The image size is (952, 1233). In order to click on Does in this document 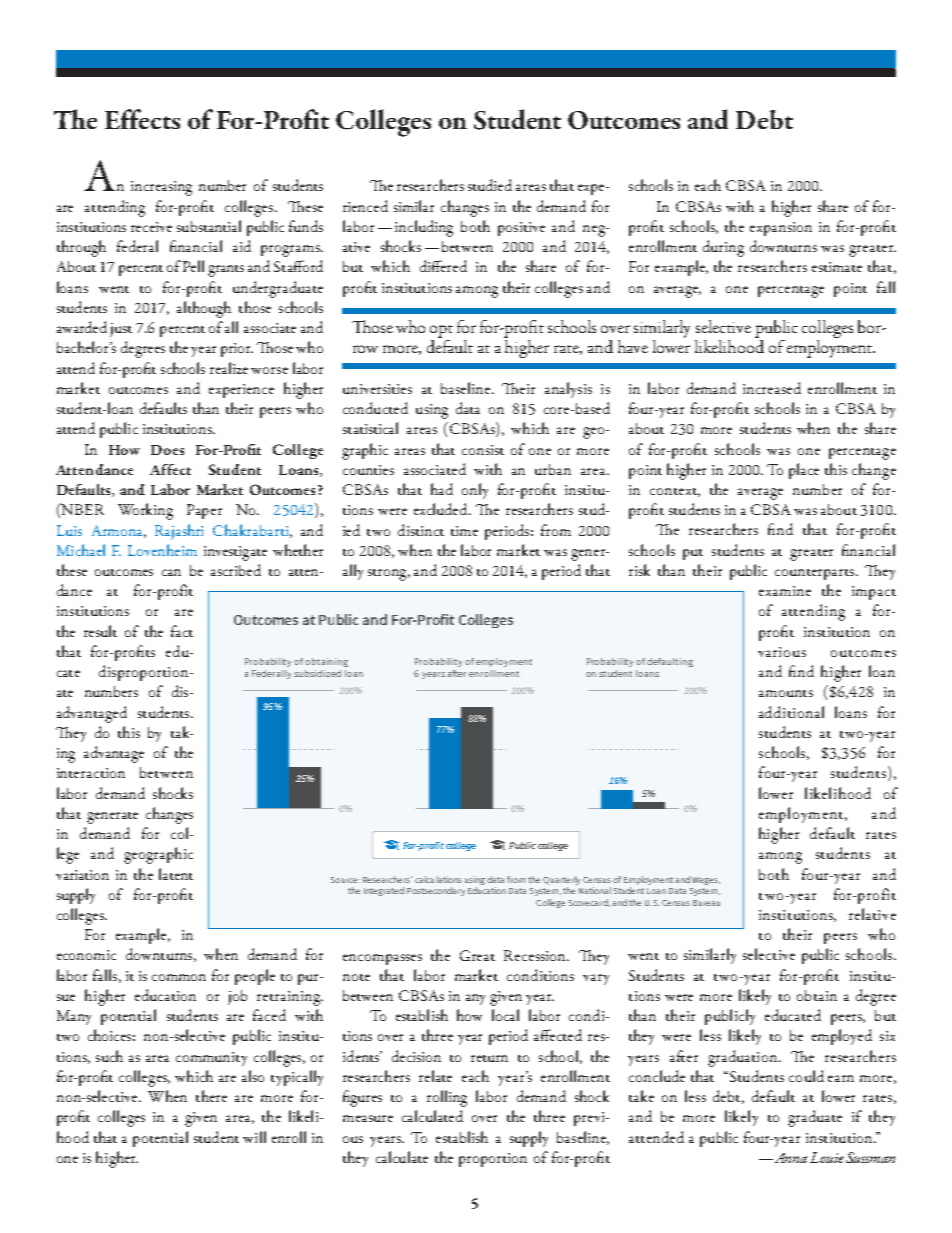, I will do `click(167, 450)`.
